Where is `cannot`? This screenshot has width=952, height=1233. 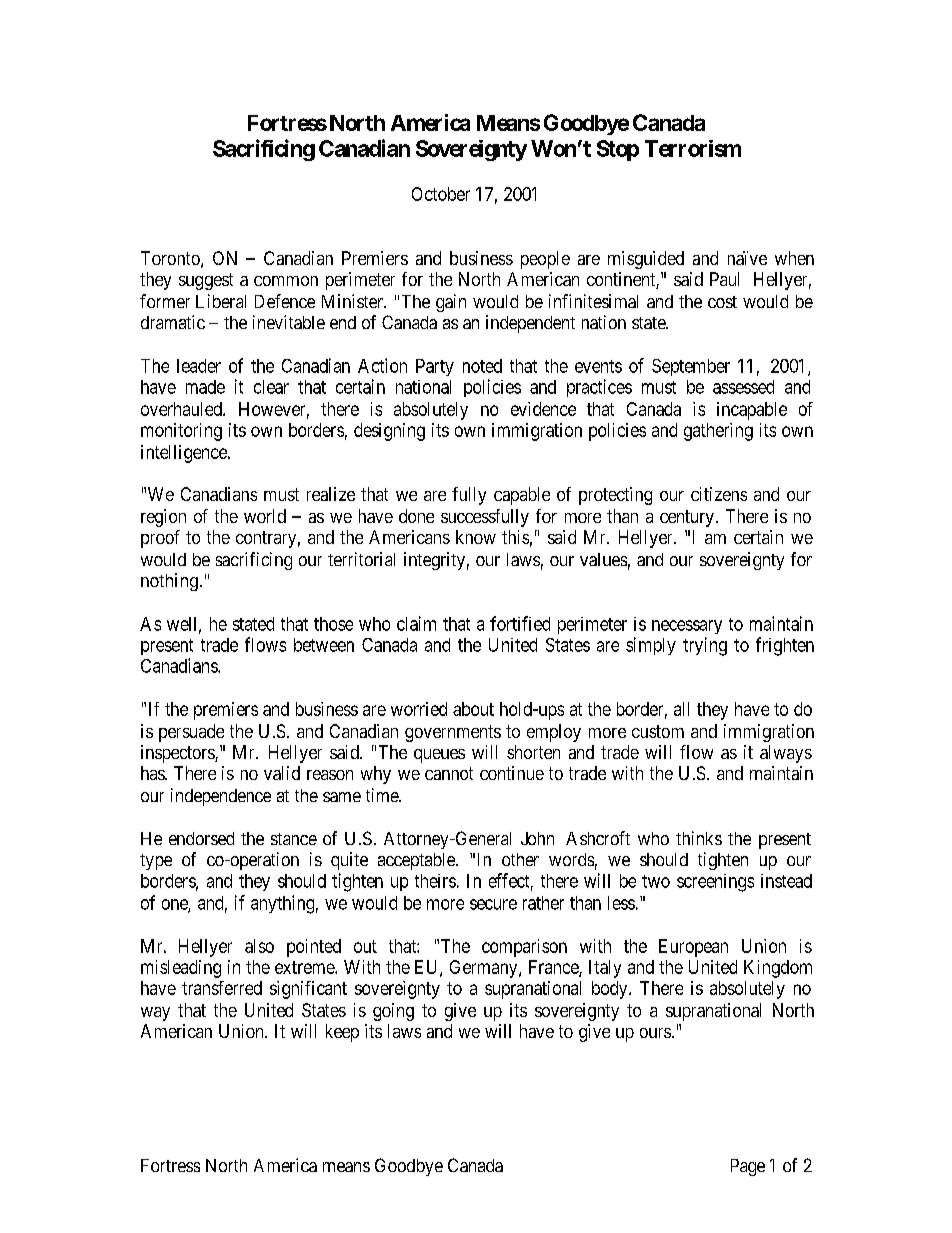
cannot is located at coordinates (449, 773).
